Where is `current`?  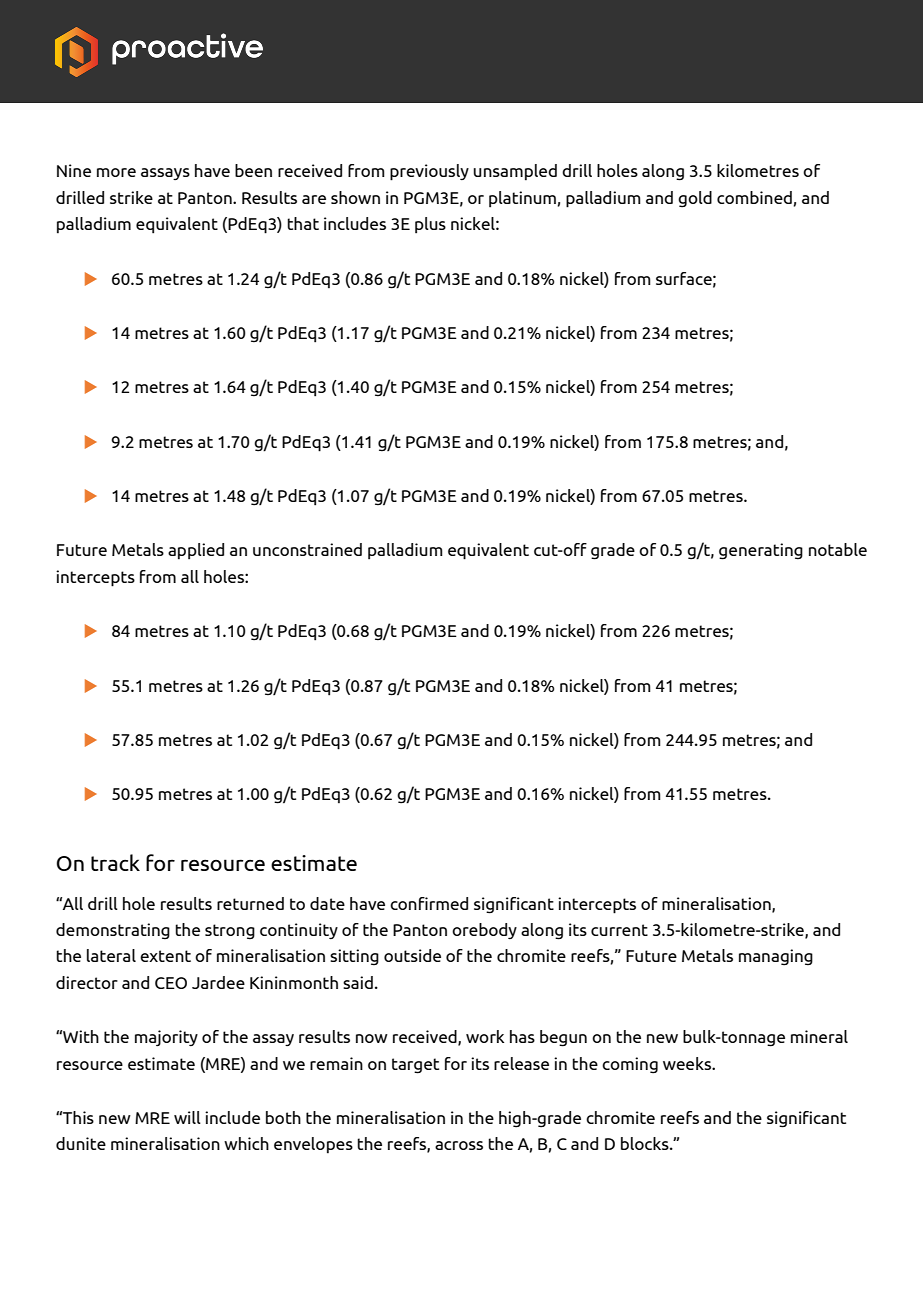
current is located at coordinates (619, 930).
